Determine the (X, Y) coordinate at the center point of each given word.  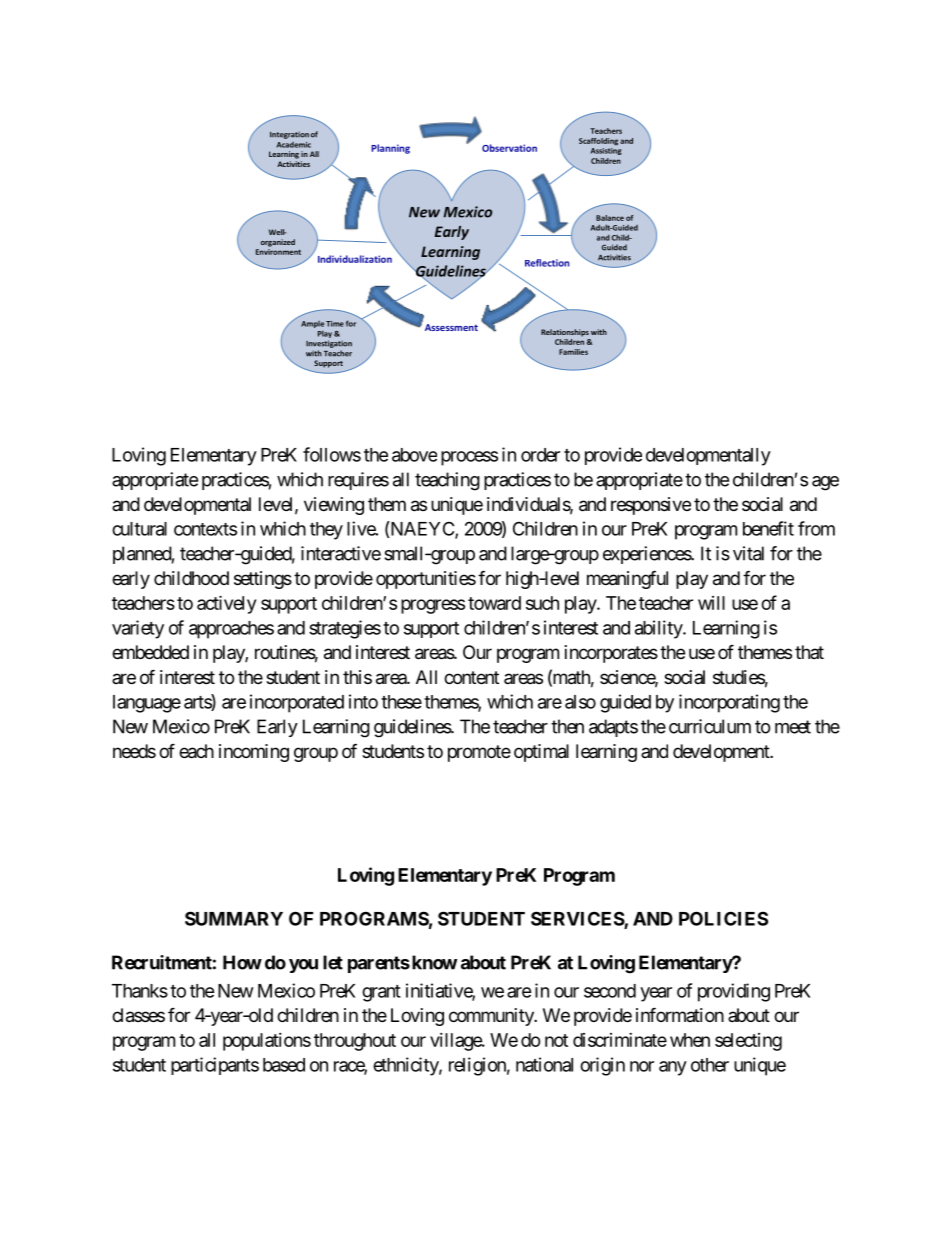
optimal (541, 753)
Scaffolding (598, 142)
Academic (294, 145)
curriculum (710, 726)
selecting (748, 1042)
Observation (509, 148)
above (414, 455)
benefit (768, 528)
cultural (139, 529)
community (492, 1017)
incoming (254, 753)
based (284, 1065)
